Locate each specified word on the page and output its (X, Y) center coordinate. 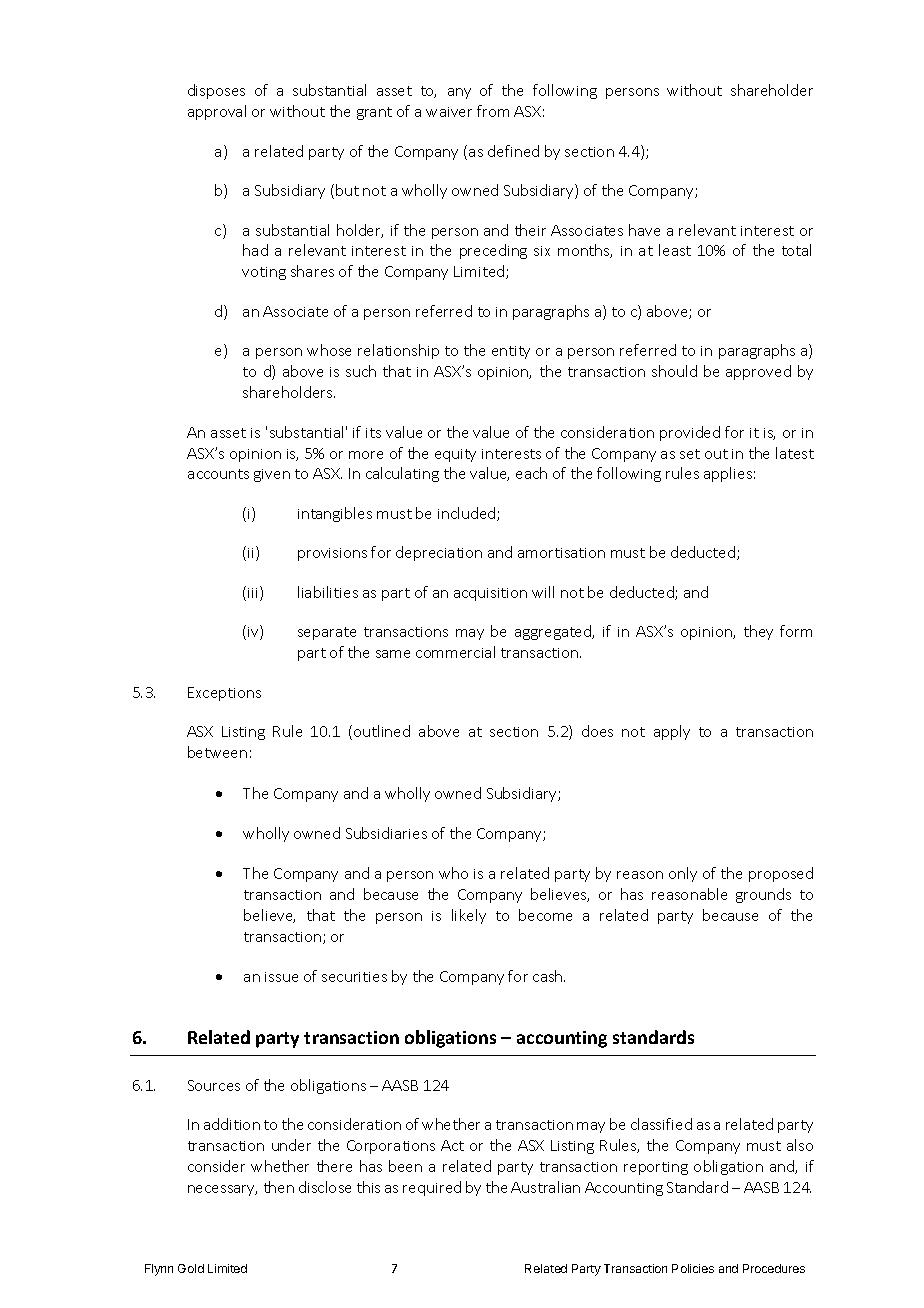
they (758, 632)
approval (217, 112)
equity (455, 455)
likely (469, 916)
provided (690, 433)
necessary (222, 1190)
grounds (763, 895)
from (493, 111)
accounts (218, 474)
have (644, 230)
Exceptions (224, 694)
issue (281, 977)
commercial (455, 652)
